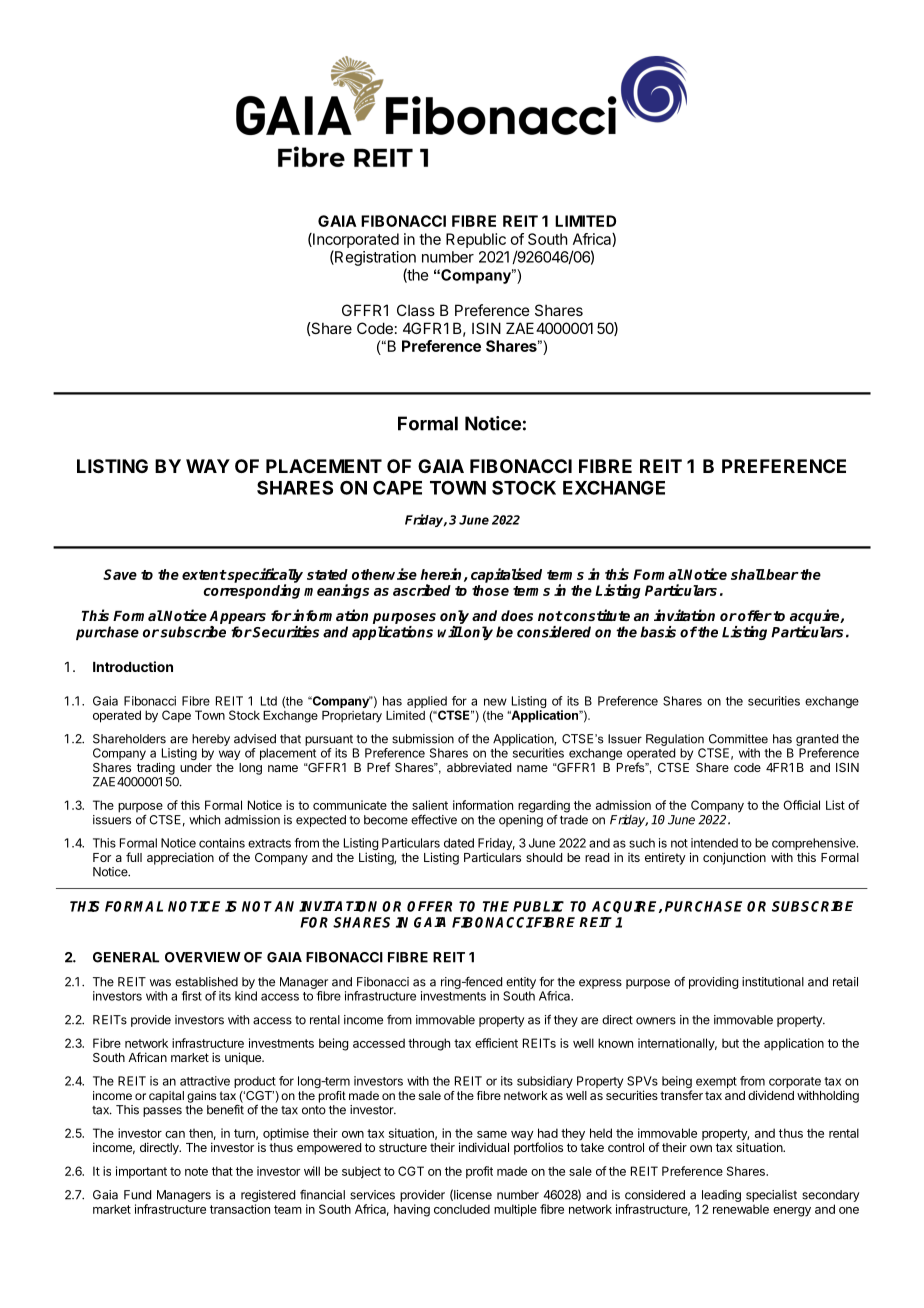 The height and width of the document is (1308, 924). Describe the element at coordinates (748, 574) in the document. I see `shall` at that location.
